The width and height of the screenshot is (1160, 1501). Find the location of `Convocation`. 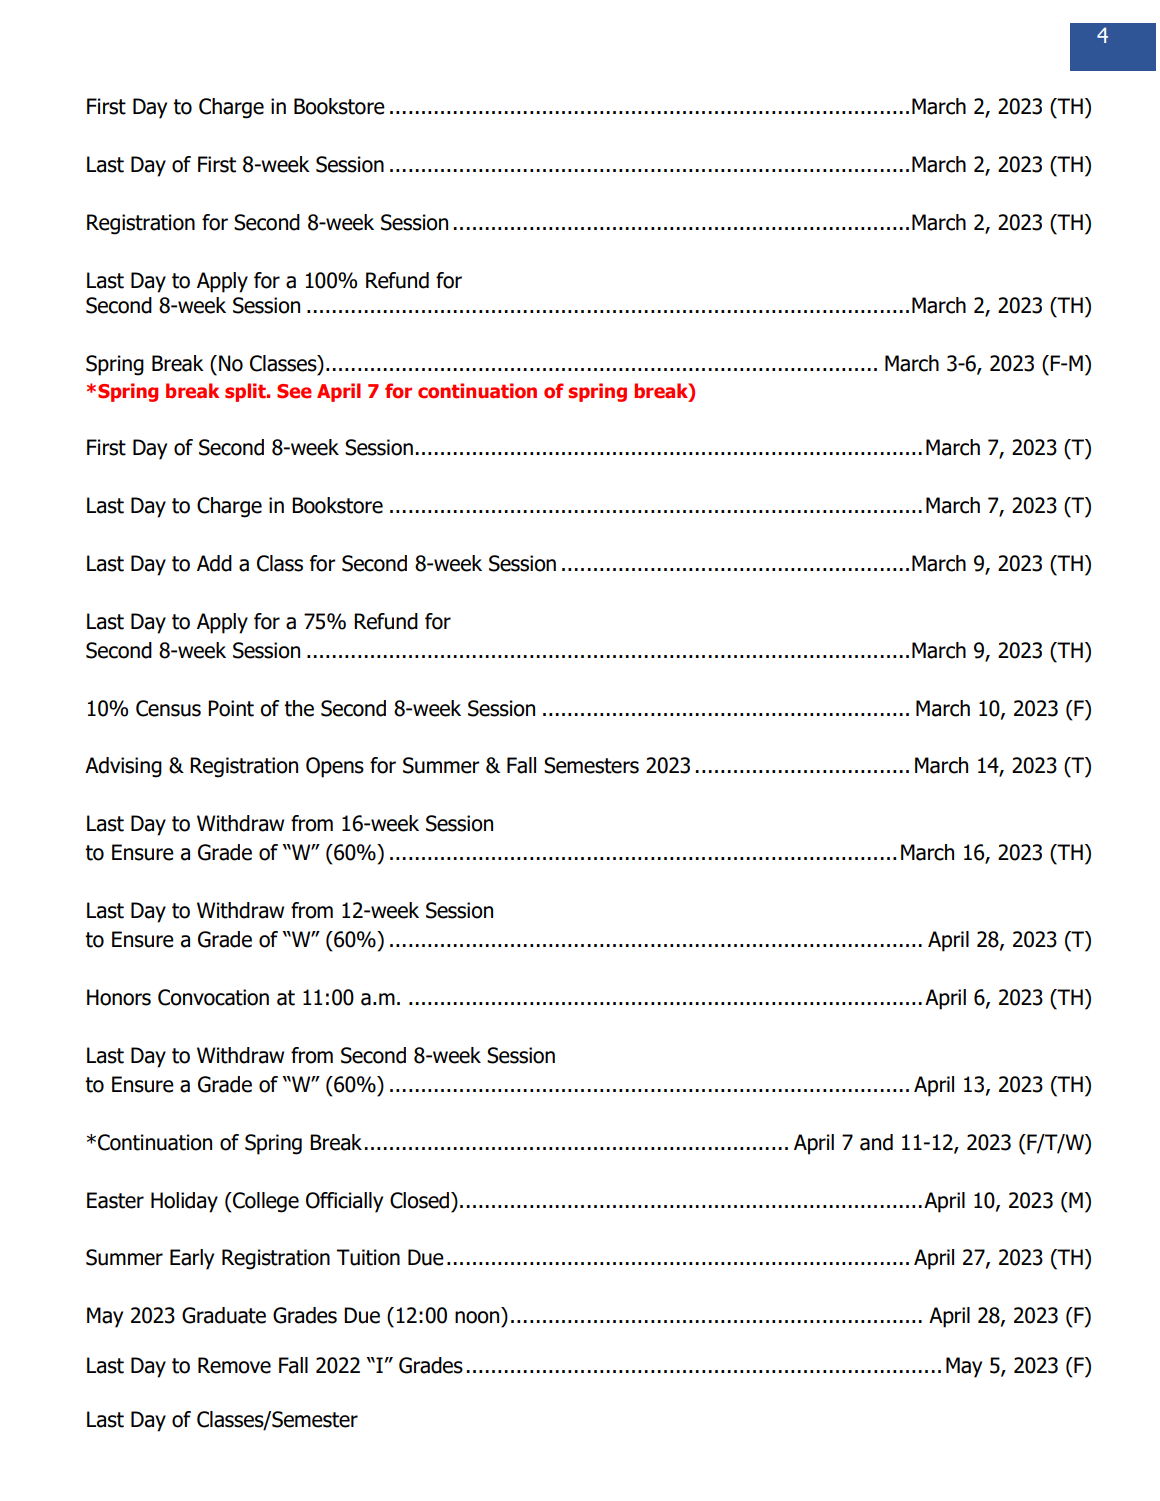

Convocation is located at coordinates (213, 997).
